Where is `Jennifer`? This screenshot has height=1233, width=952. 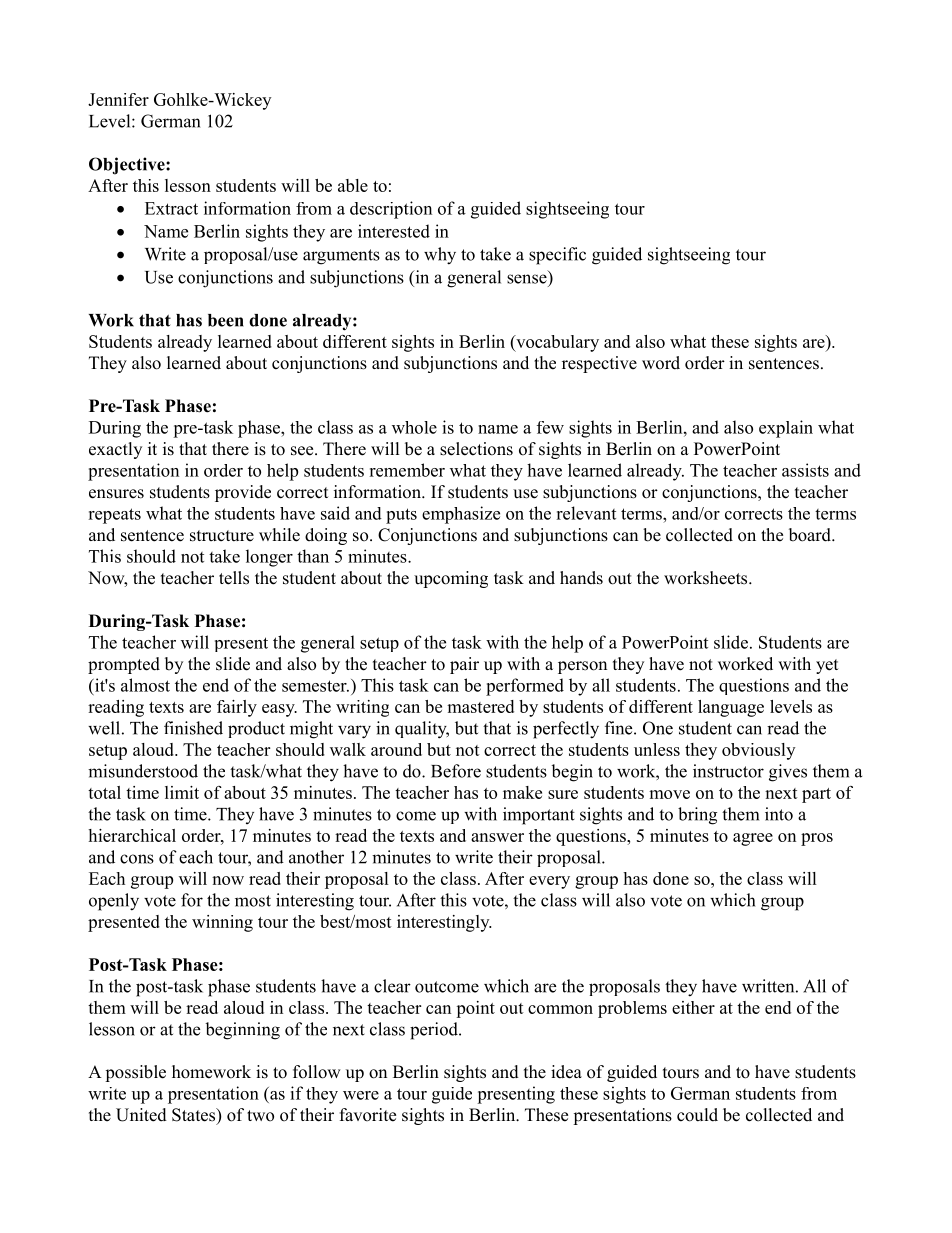
Jennifer is located at coordinates (118, 99).
